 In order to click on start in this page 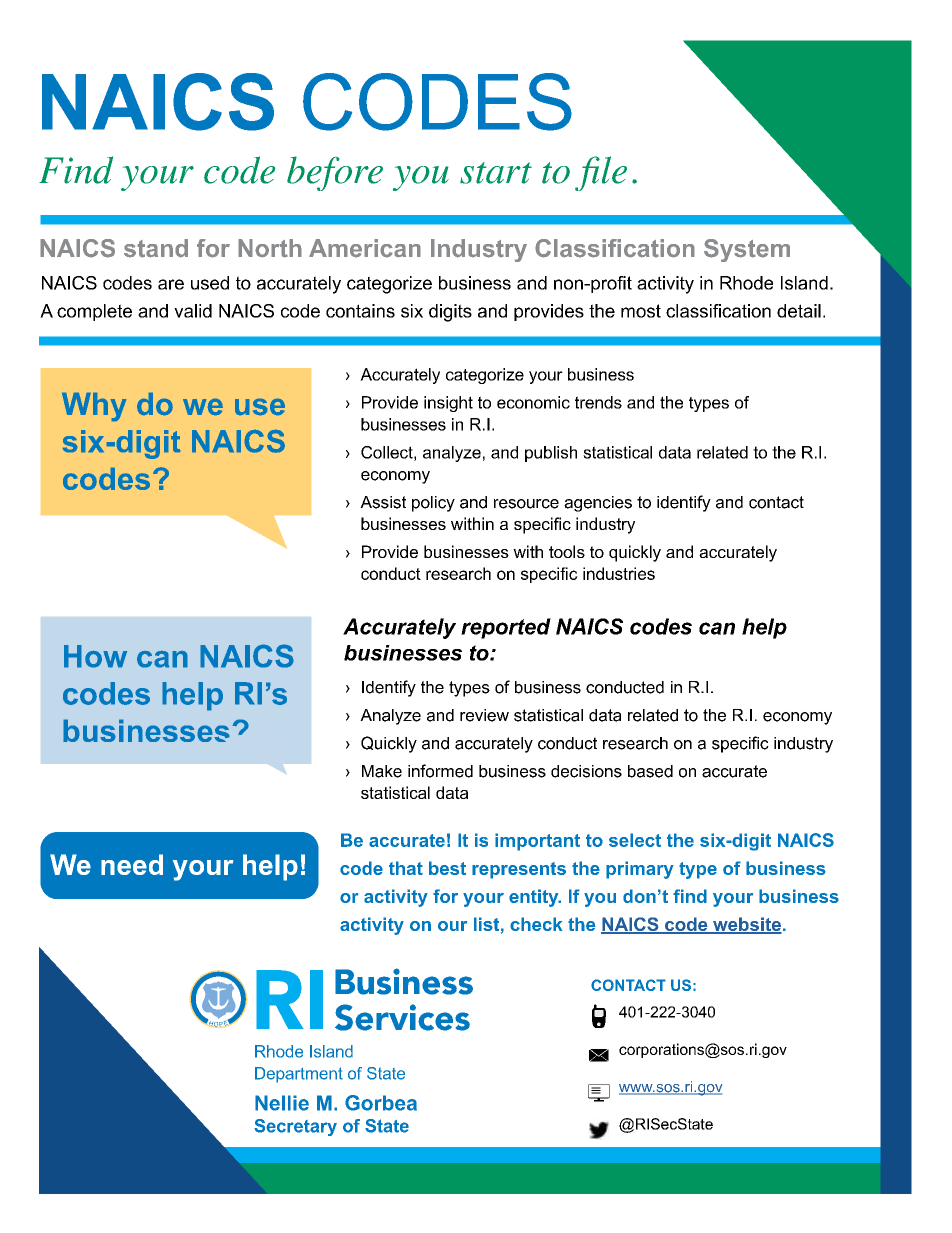, I will do `click(496, 173)`.
